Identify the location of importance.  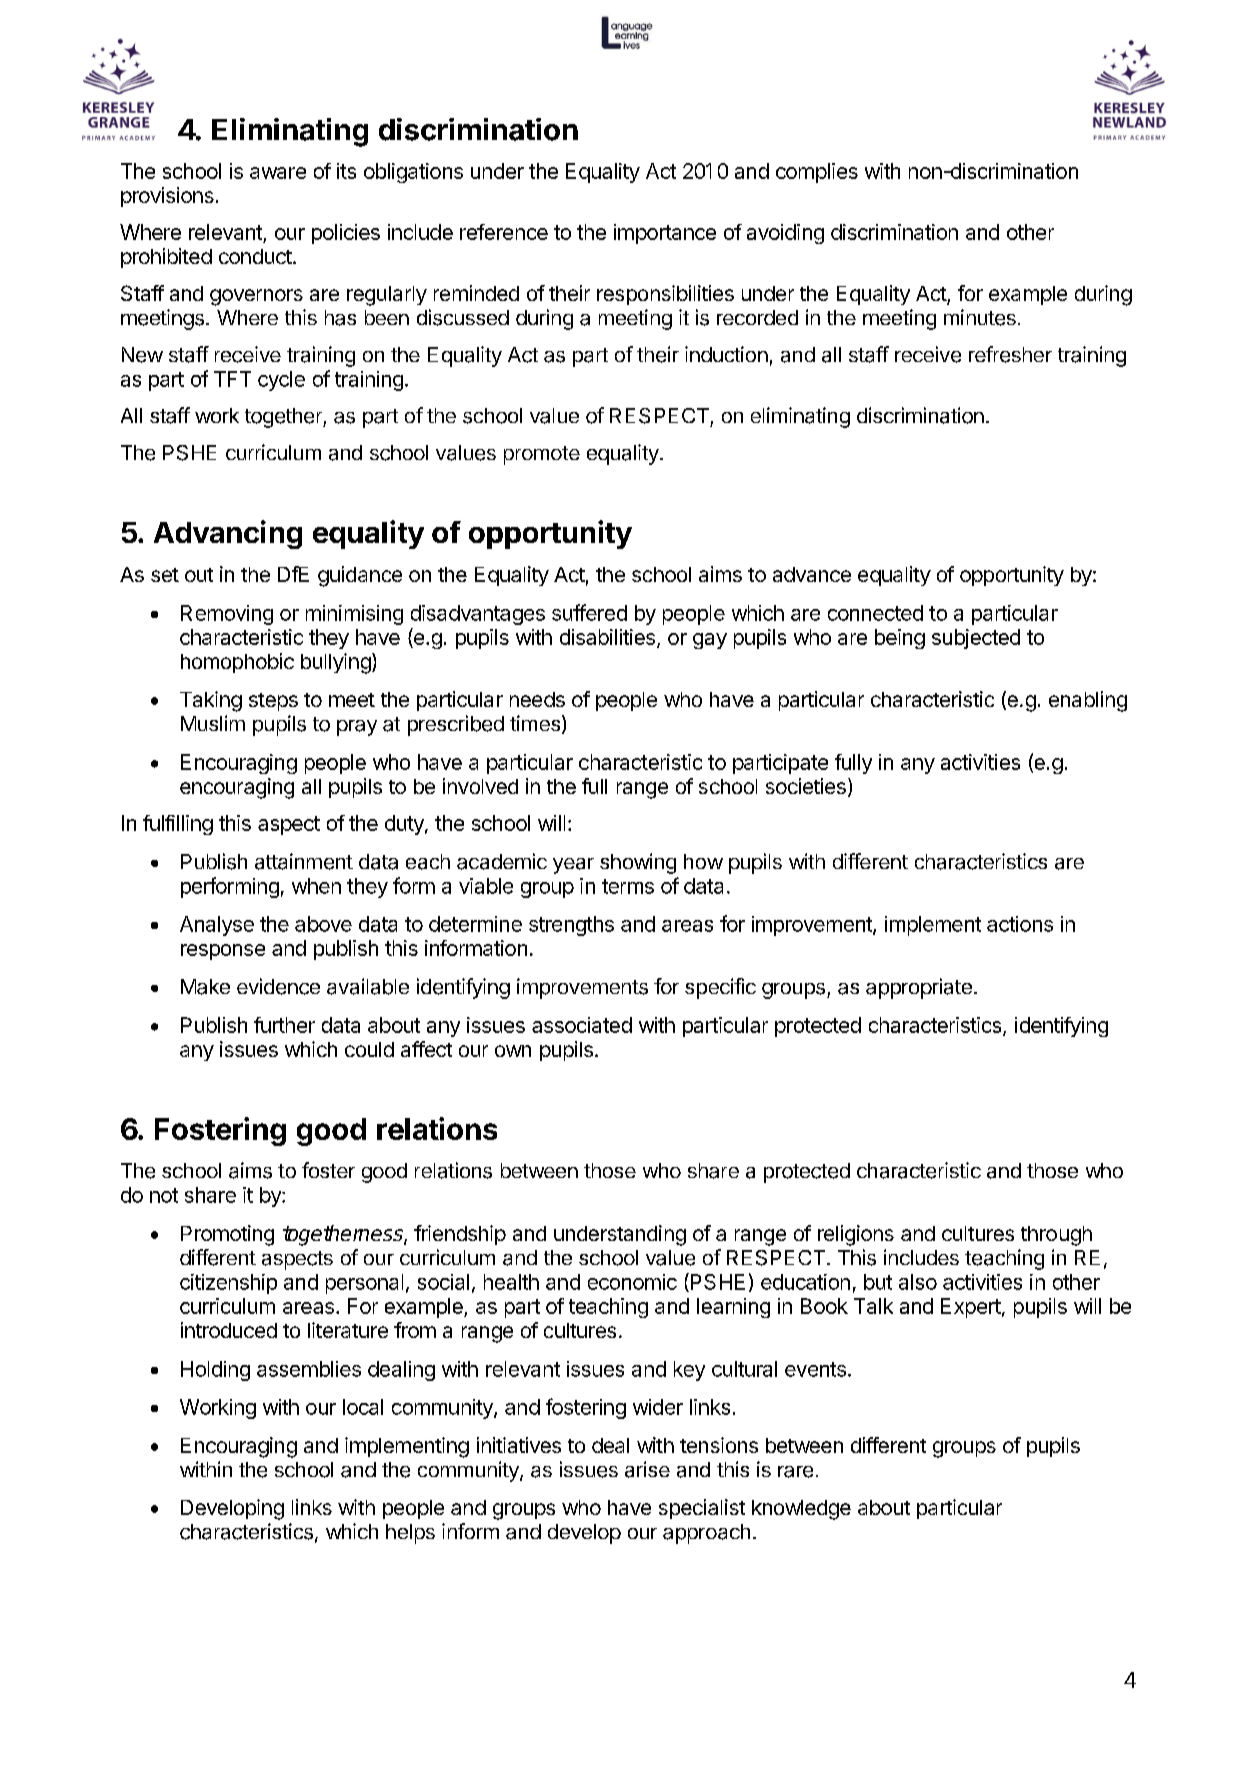
(665, 234).
